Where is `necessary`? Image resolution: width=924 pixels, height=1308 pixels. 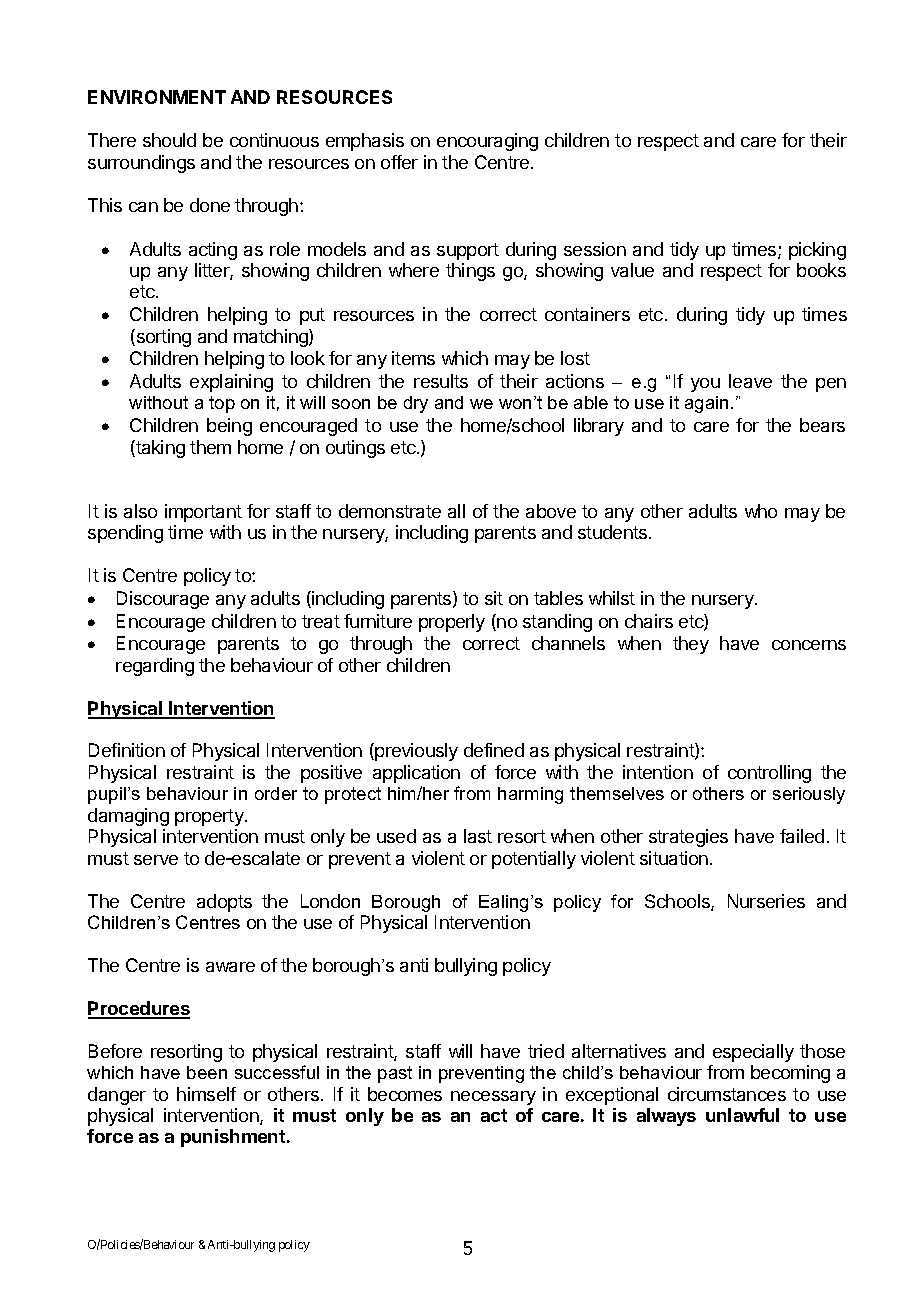 necessary is located at coordinates (493, 1098).
